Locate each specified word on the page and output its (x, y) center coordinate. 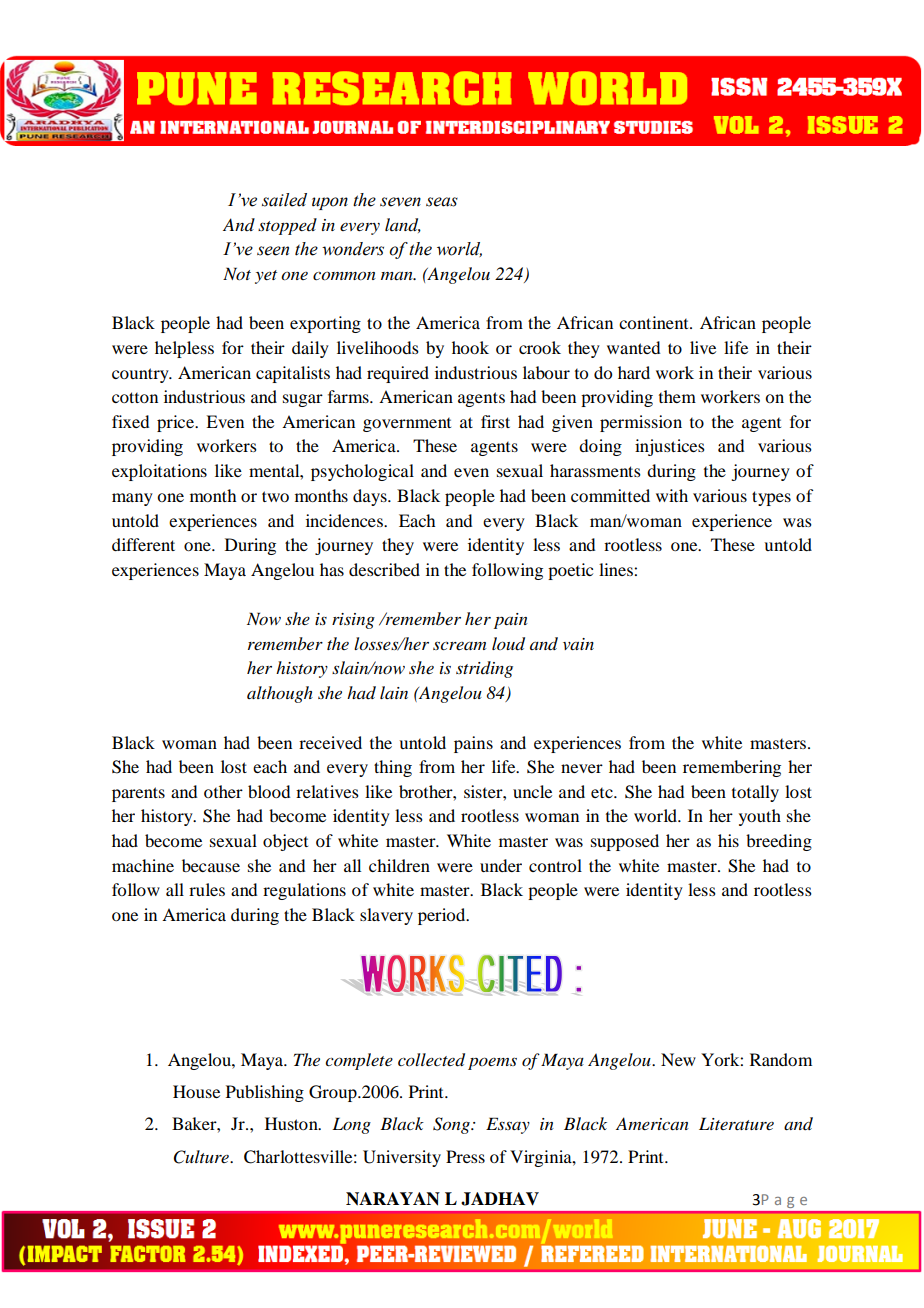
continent (655, 322)
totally (755, 793)
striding (484, 669)
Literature (736, 1123)
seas (442, 202)
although (280, 694)
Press (465, 1156)
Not (237, 273)
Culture (202, 1157)
